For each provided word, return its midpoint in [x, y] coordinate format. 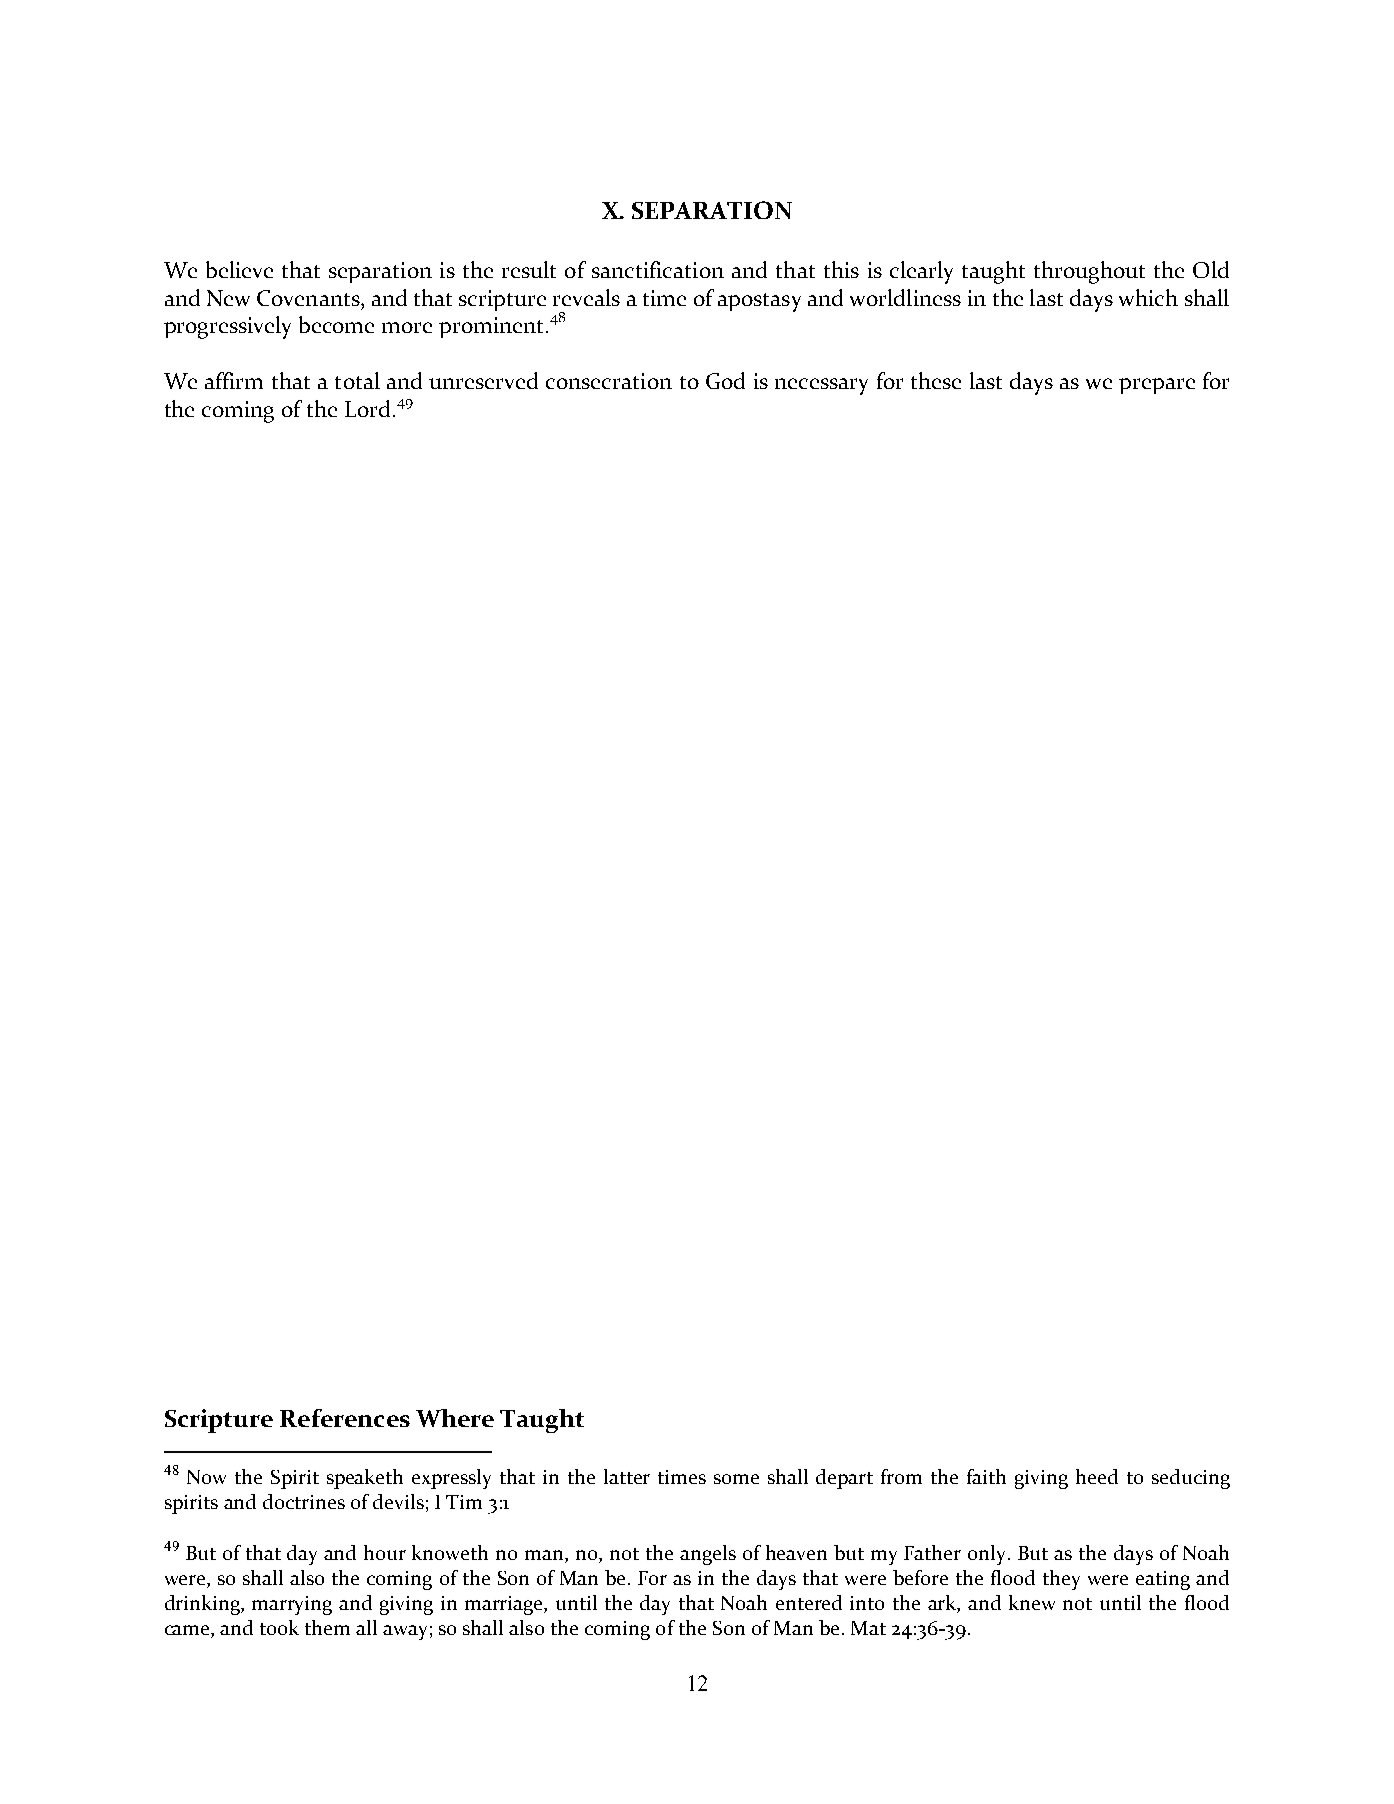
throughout [1089, 272]
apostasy [759, 302]
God [725, 380]
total [357, 380]
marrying [292, 1605]
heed [1097, 1476]
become [336, 324]
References [345, 1418]
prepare [1157, 386]
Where [455, 1418]
